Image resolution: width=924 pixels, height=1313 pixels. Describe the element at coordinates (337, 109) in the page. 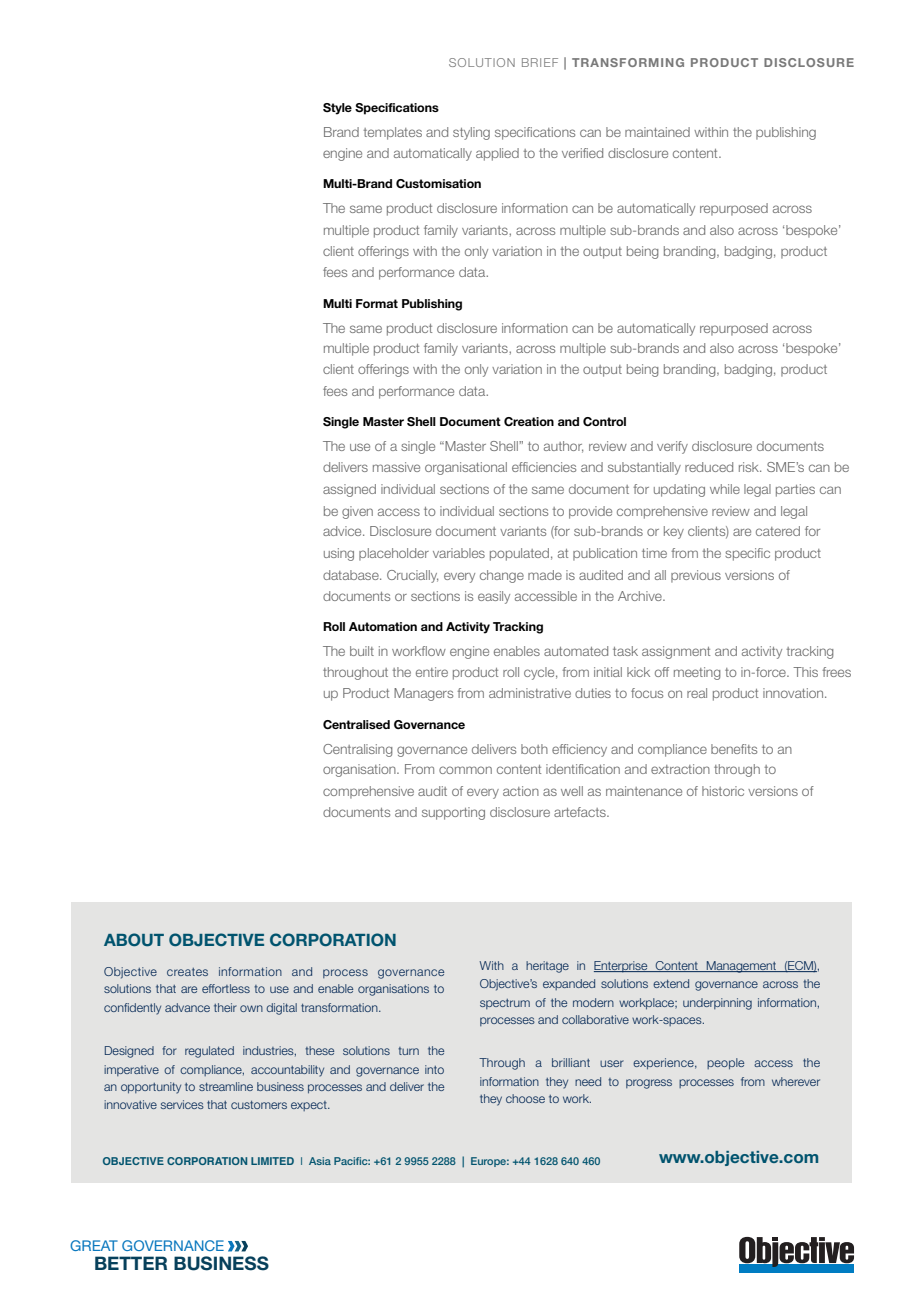

I see `Style` at that location.
